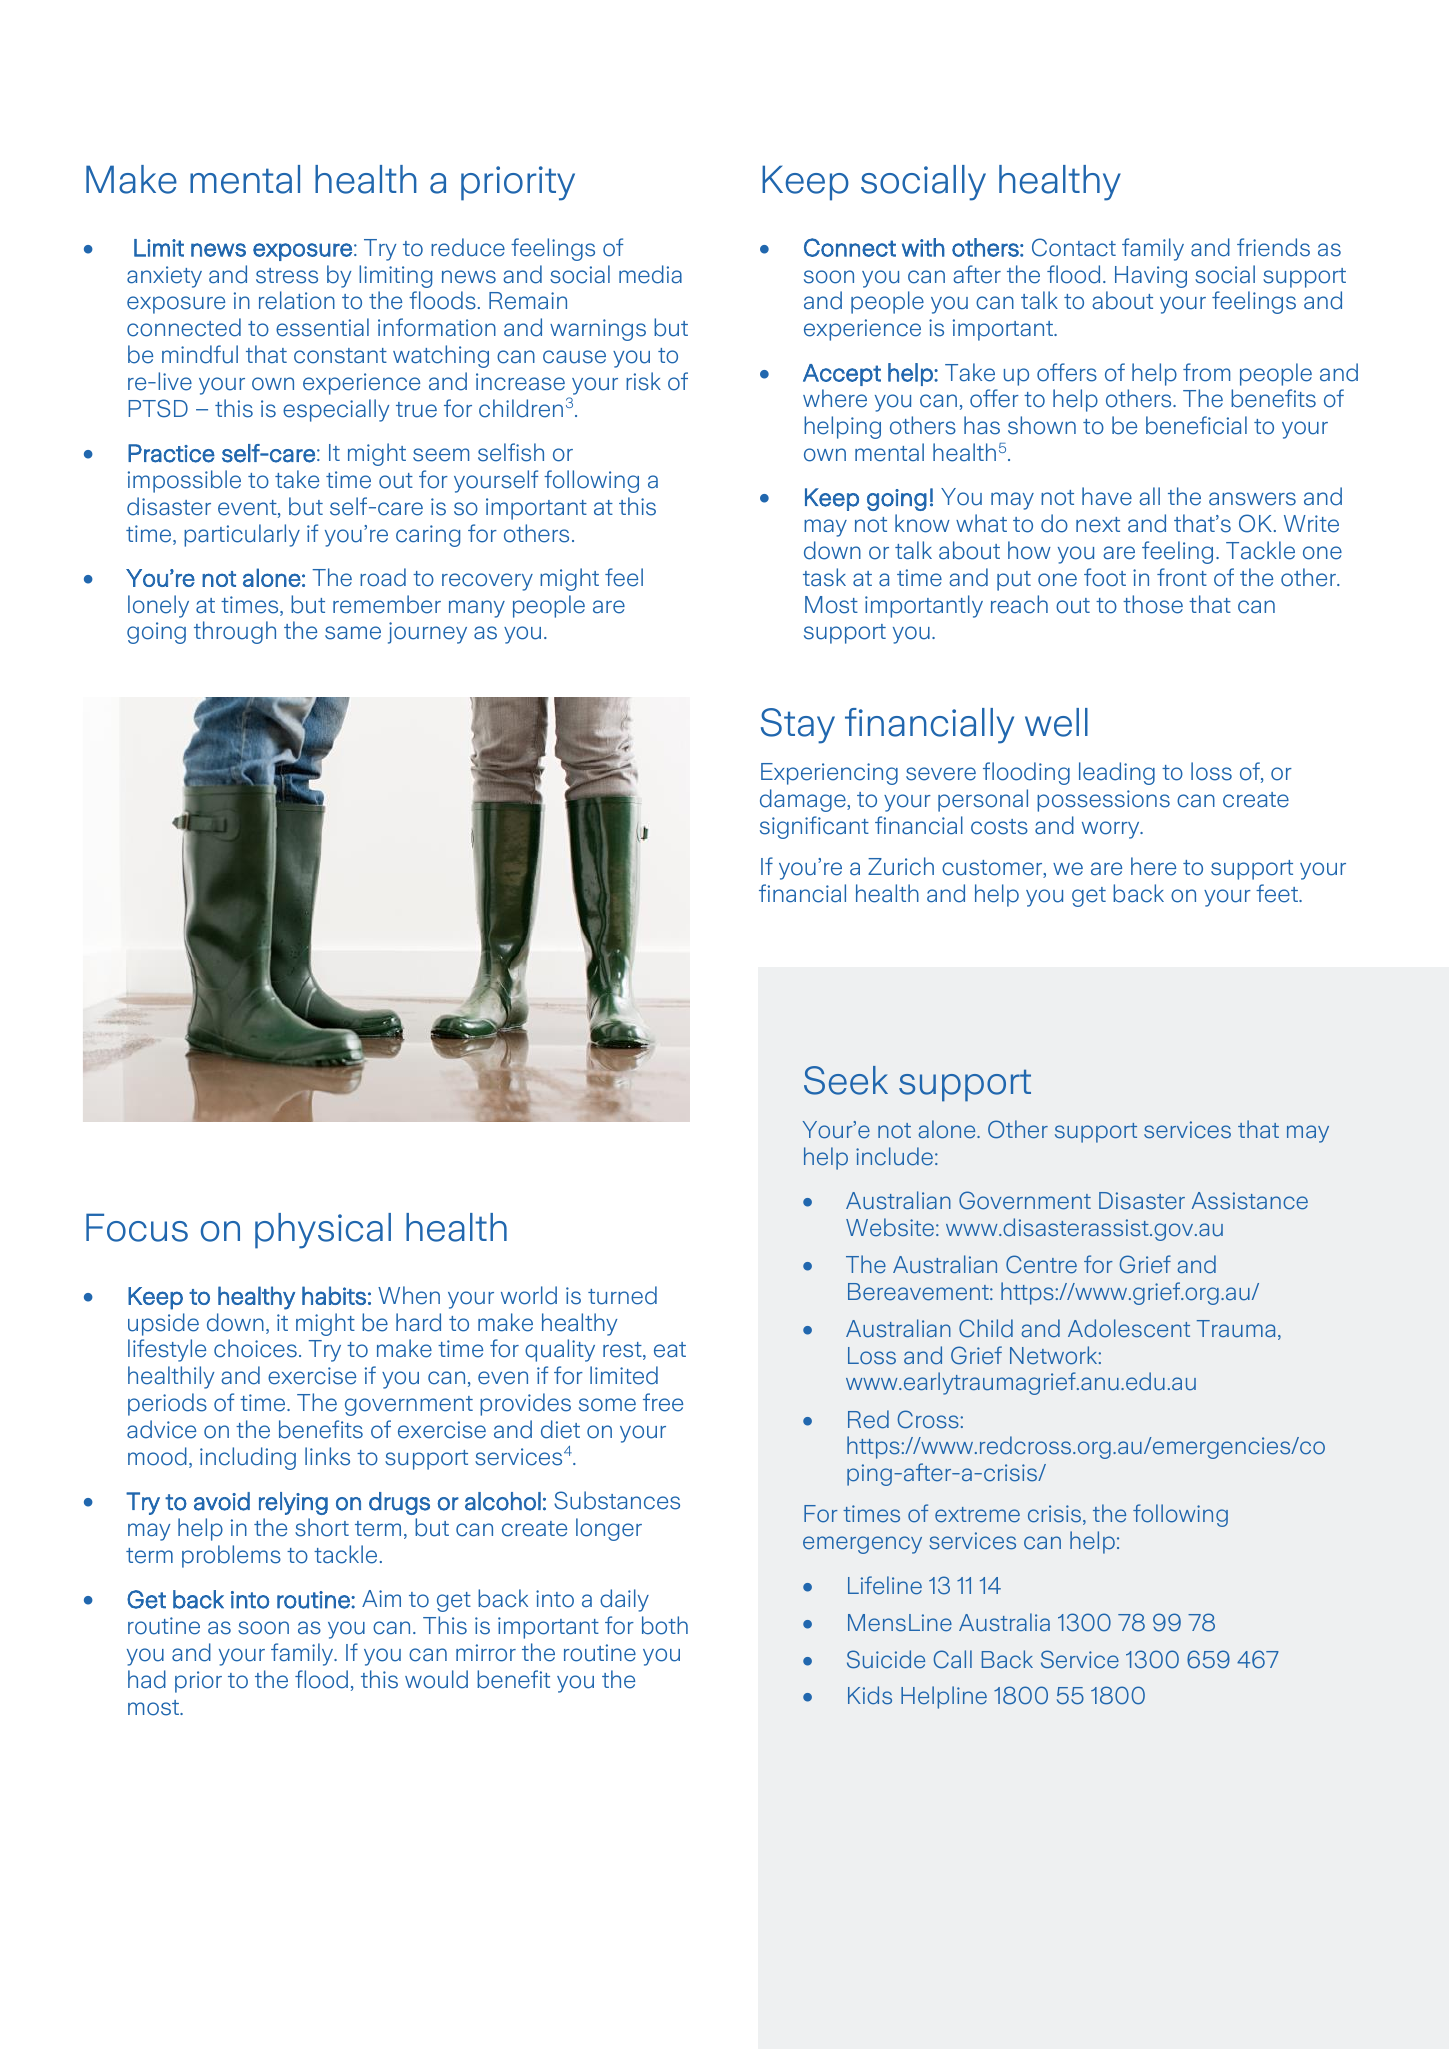 The image size is (1449, 2049). I want to click on Stay, so click(798, 726).
